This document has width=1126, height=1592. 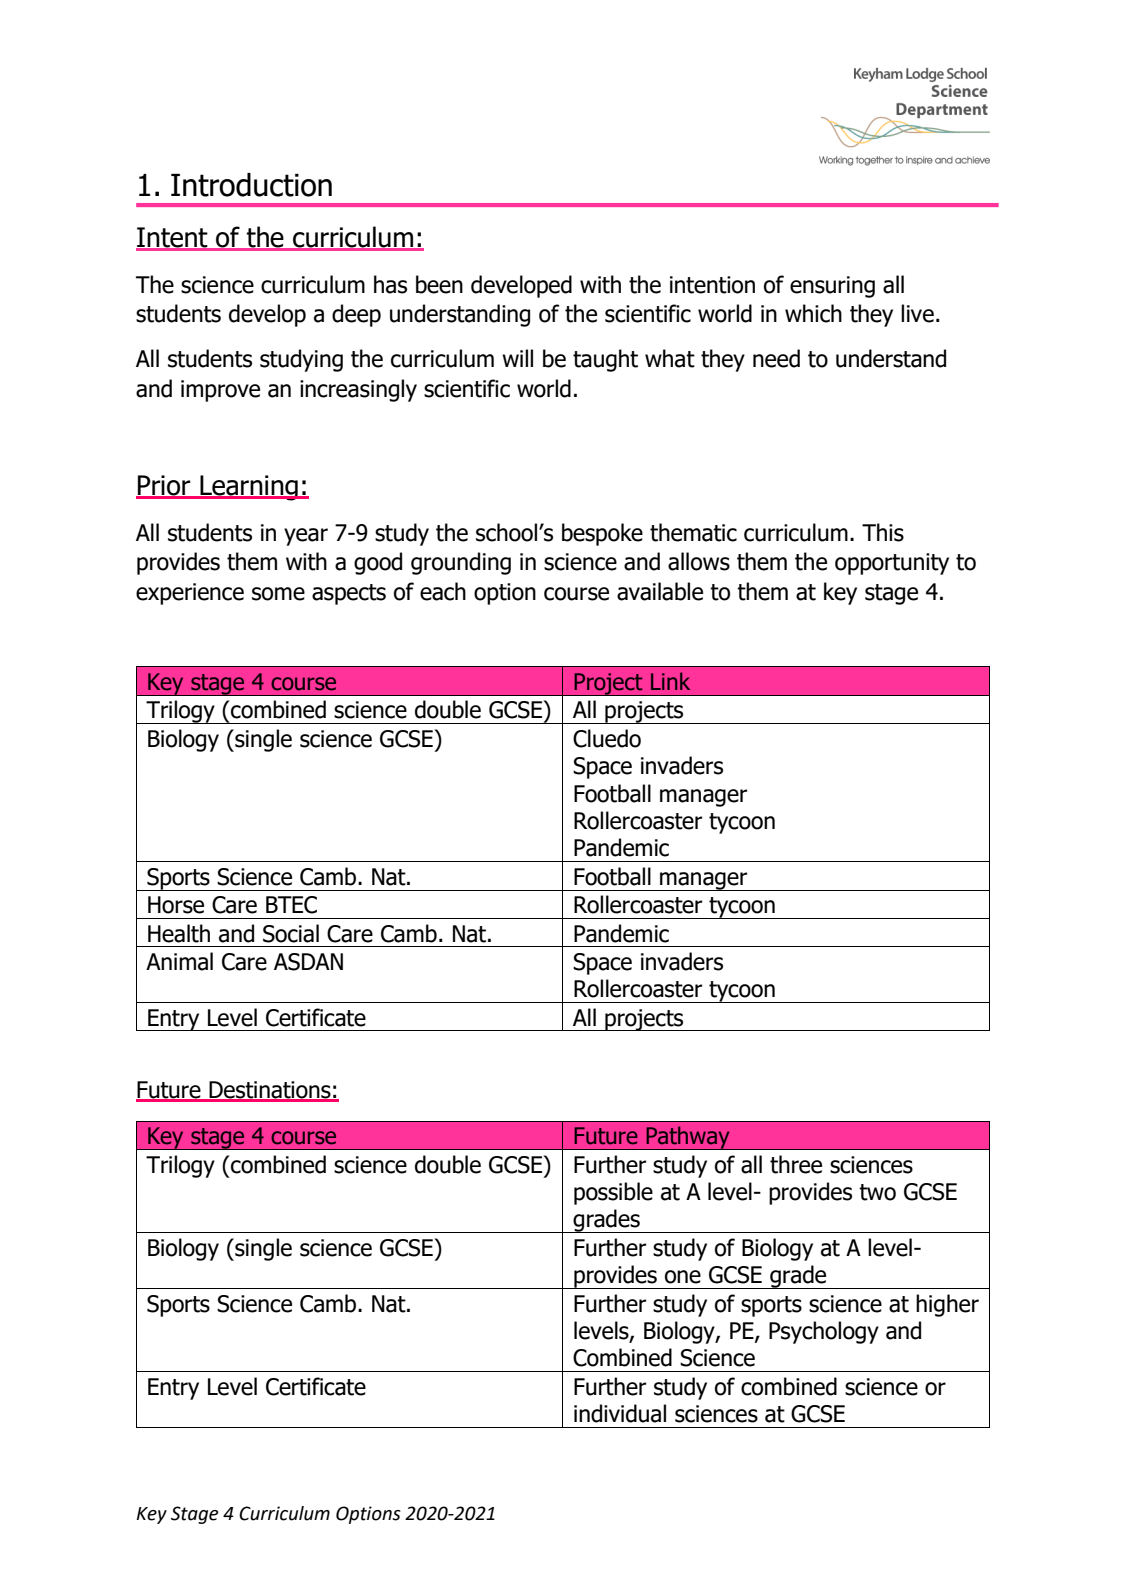 What do you see at coordinates (832, 287) in the document?
I see `ensuring` at bounding box center [832, 287].
